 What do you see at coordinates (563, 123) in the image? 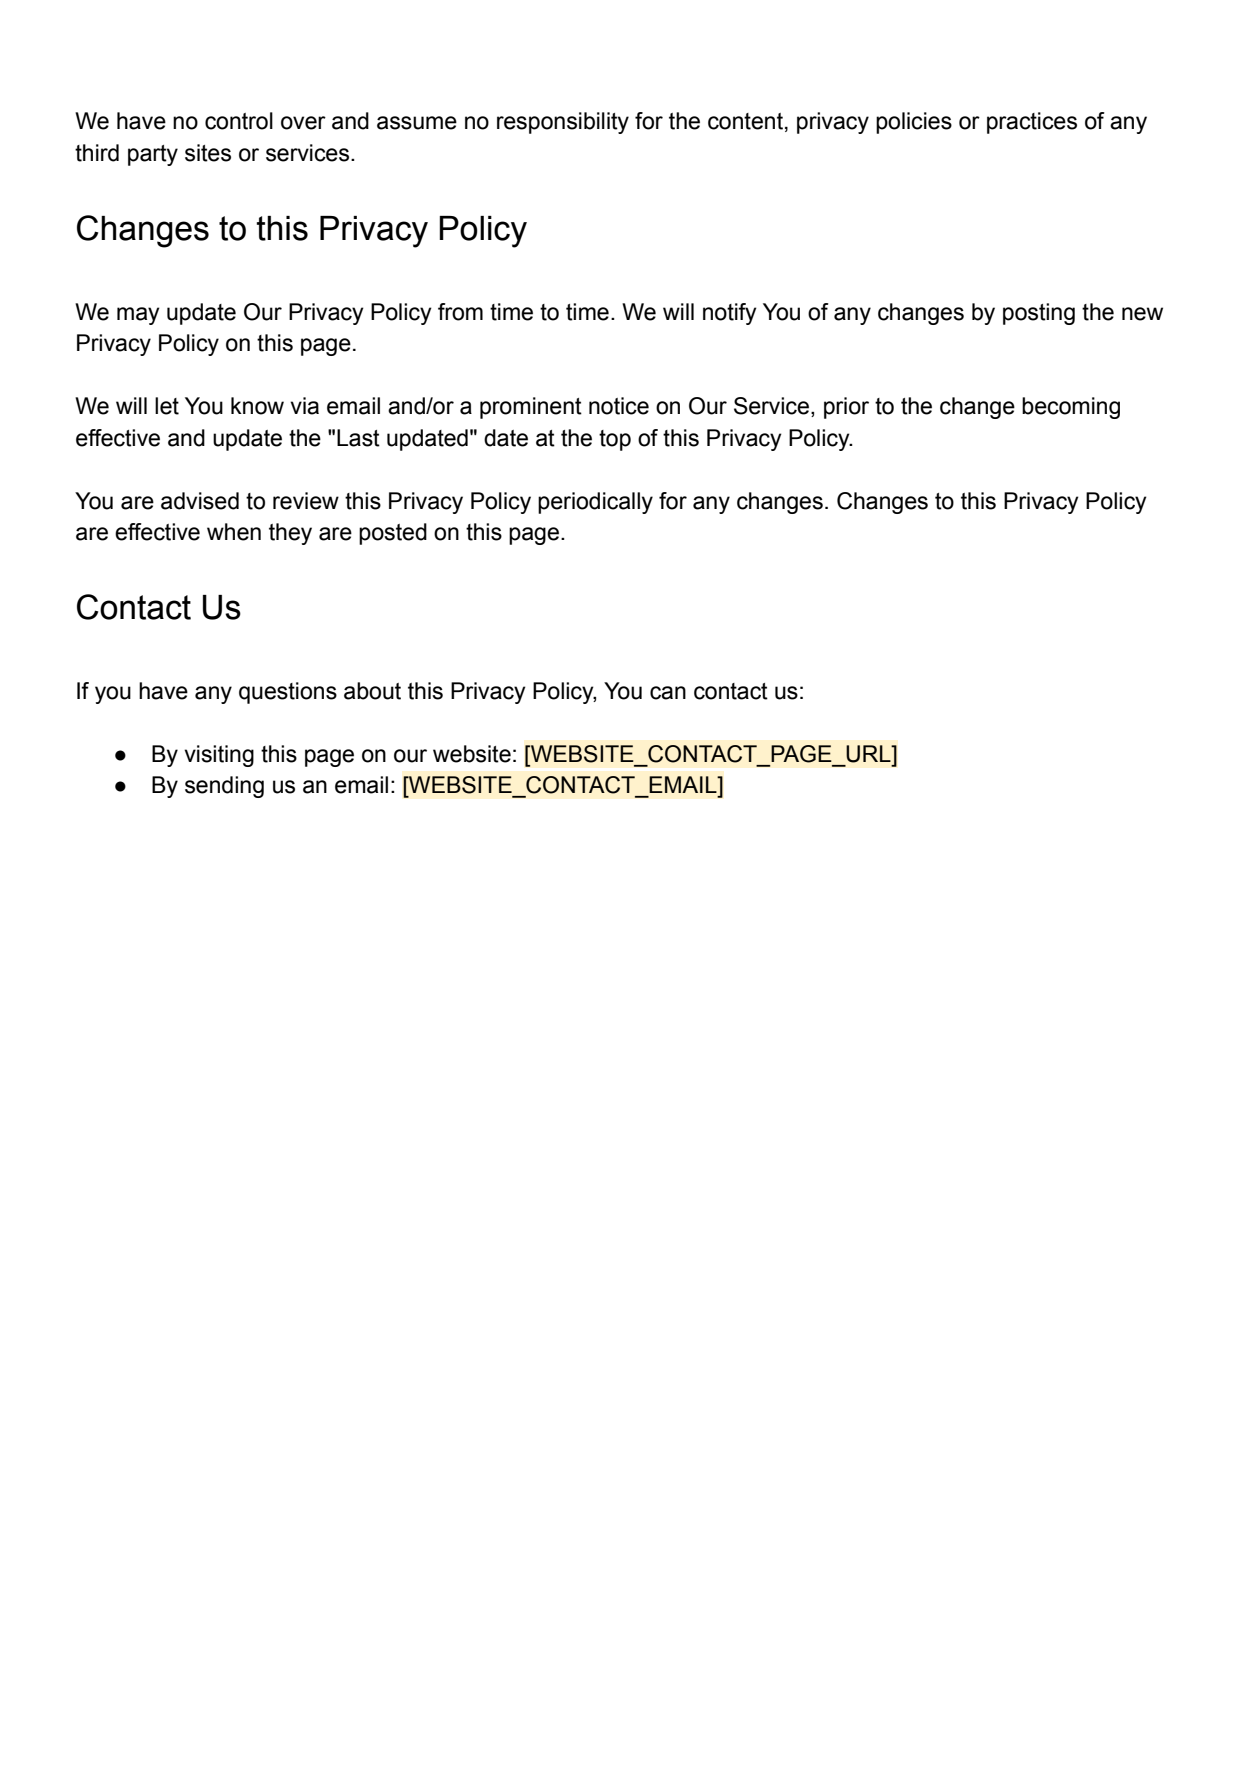
I see `responsibility` at bounding box center [563, 123].
